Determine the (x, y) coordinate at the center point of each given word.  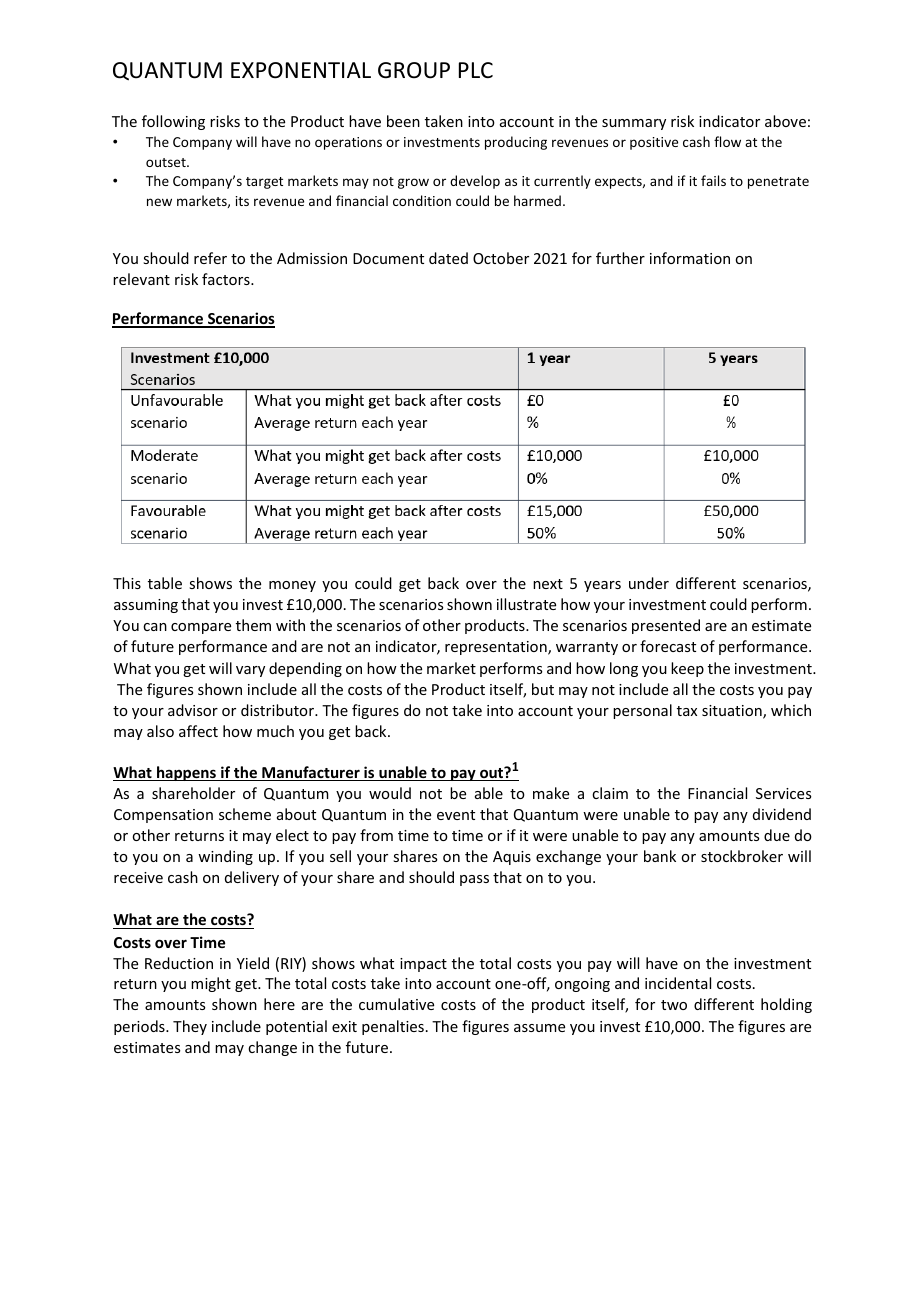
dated (448, 258)
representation (497, 648)
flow (727, 141)
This (127, 583)
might (211, 984)
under (649, 583)
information (690, 258)
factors (227, 279)
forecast (668, 646)
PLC (476, 70)
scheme (245, 814)
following (173, 122)
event (456, 815)
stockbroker (742, 856)
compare (201, 628)
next (548, 584)
